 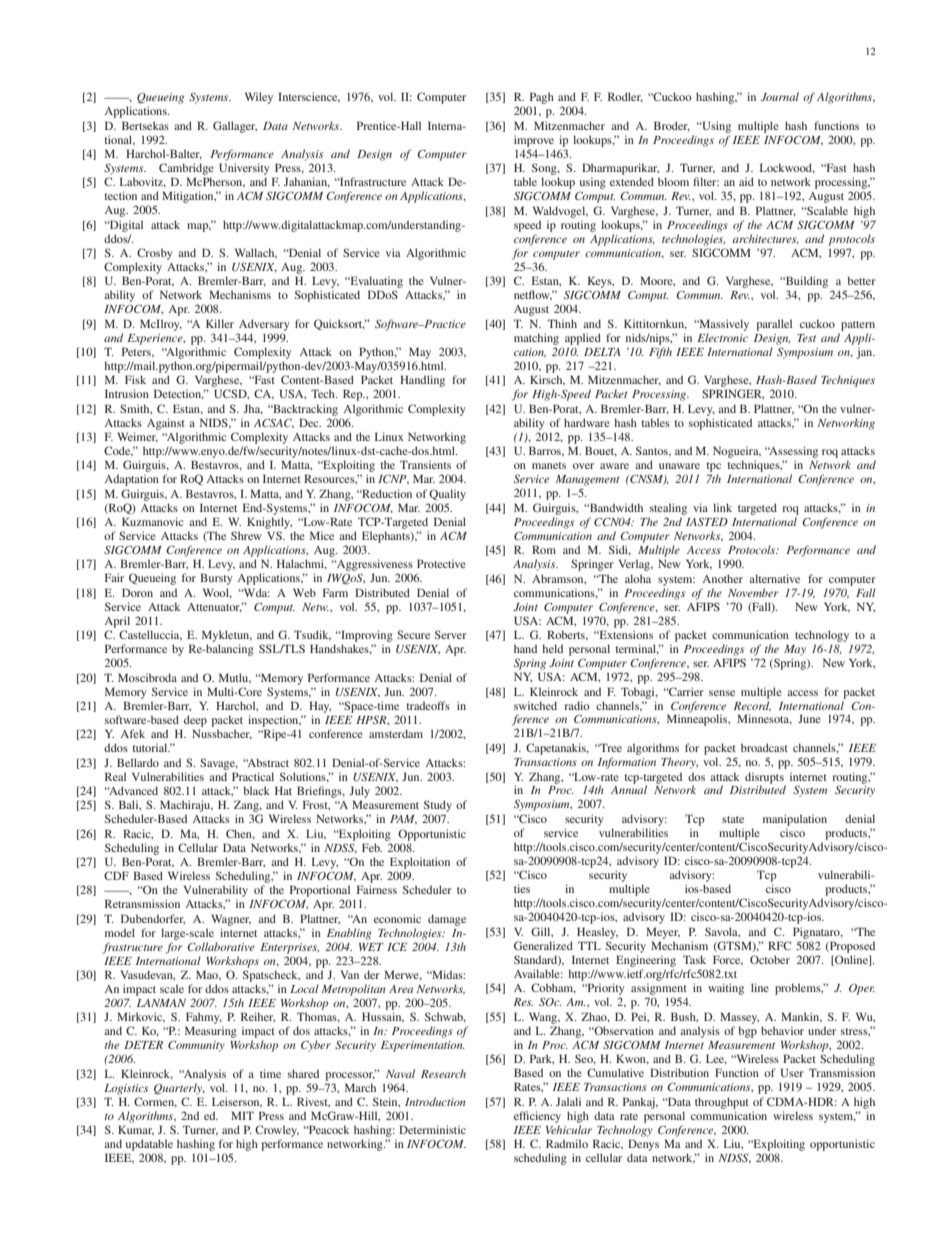 I want to click on improve, so click(x=534, y=141).
